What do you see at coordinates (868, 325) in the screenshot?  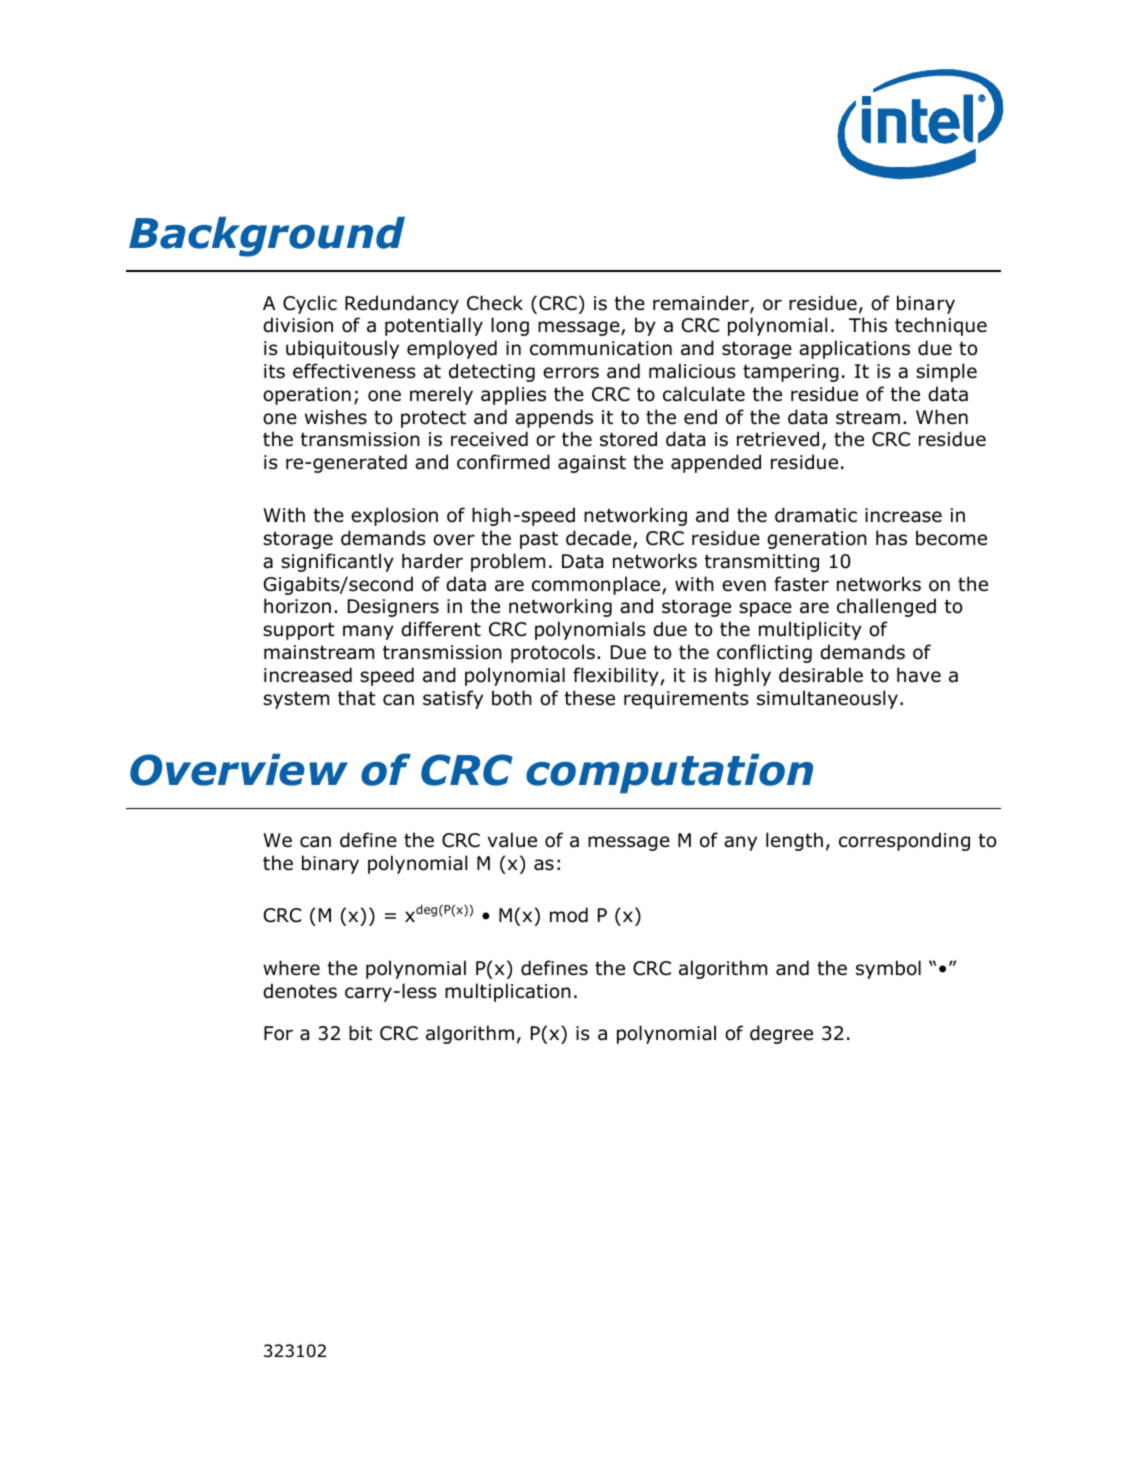 I see `This` at bounding box center [868, 325].
